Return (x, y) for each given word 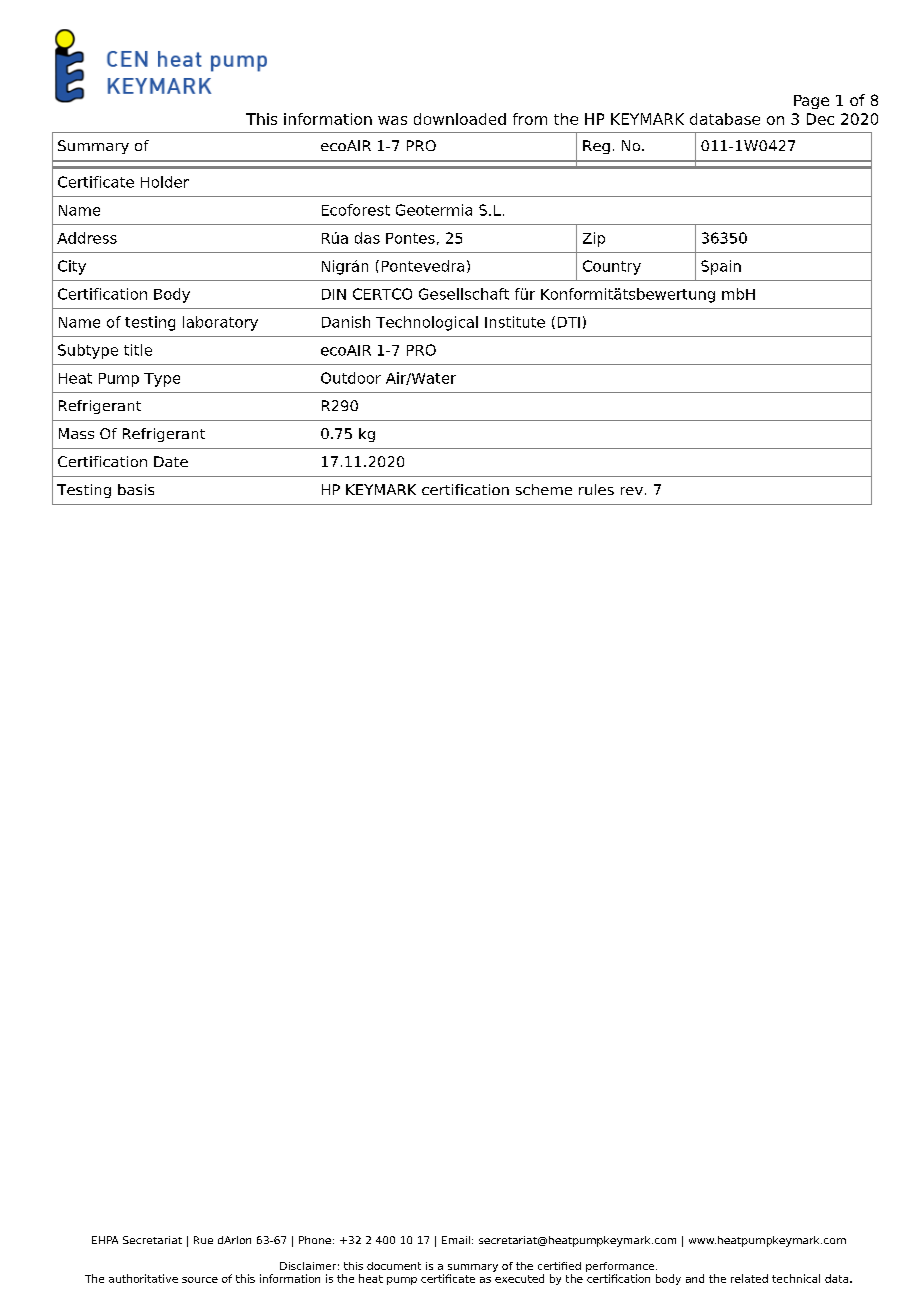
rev (632, 491)
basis (136, 489)
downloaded (460, 119)
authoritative (143, 1278)
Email (457, 1240)
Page (811, 102)
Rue (203, 1240)
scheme (544, 489)
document (394, 1266)
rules (596, 489)
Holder (165, 182)
